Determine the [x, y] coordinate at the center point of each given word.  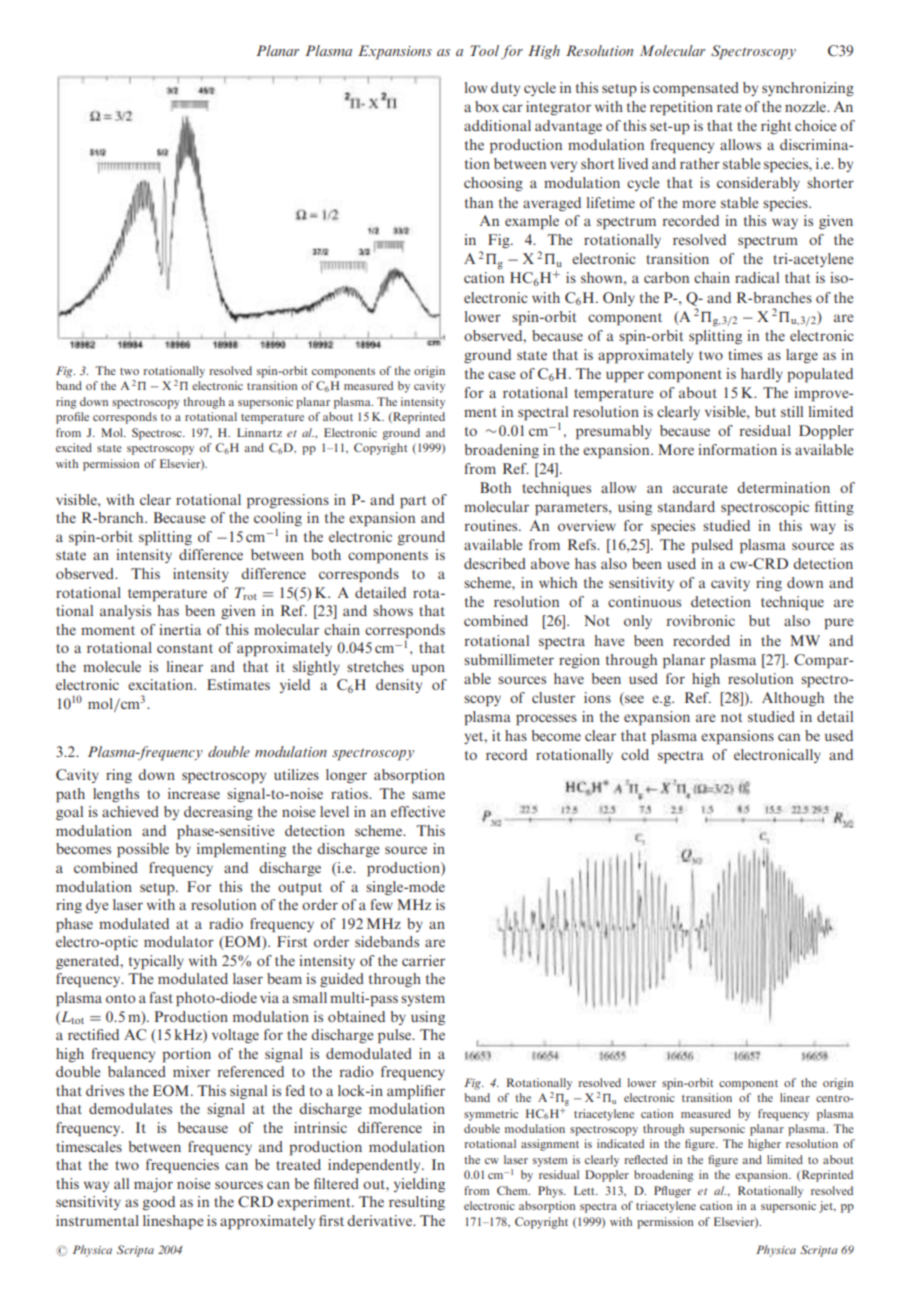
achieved [130, 811]
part [413, 502]
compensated [696, 89]
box [487, 106]
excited [74, 447]
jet [827, 1207]
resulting [417, 1203]
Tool [484, 50]
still [792, 411]
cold [635, 754]
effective [418, 811]
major [153, 1185]
